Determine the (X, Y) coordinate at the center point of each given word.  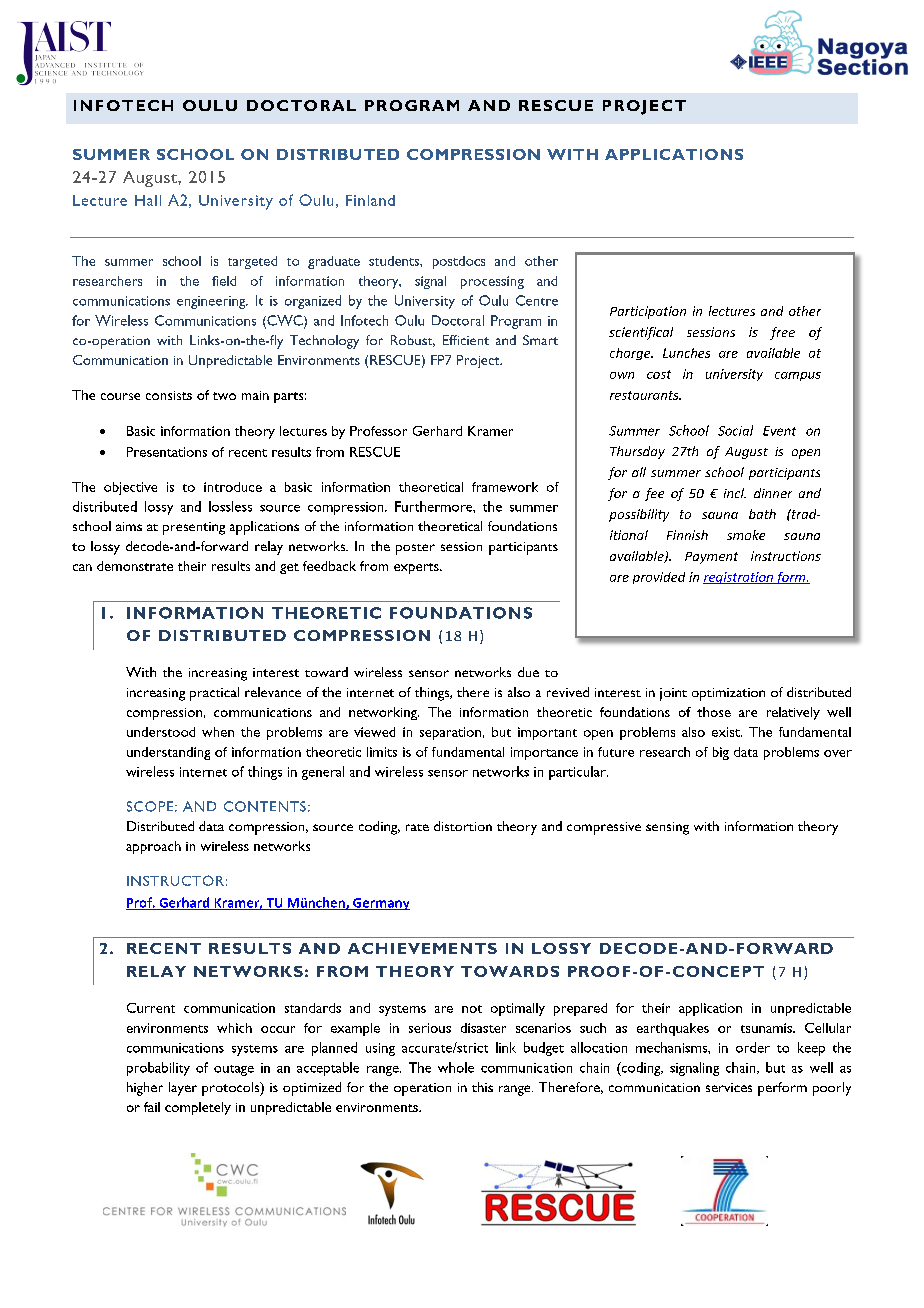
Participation (648, 312)
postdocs (459, 262)
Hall (148, 200)
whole (456, 1067)
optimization (728, 694)
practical (214, 694)
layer (183, 1089)
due (528, 672)
